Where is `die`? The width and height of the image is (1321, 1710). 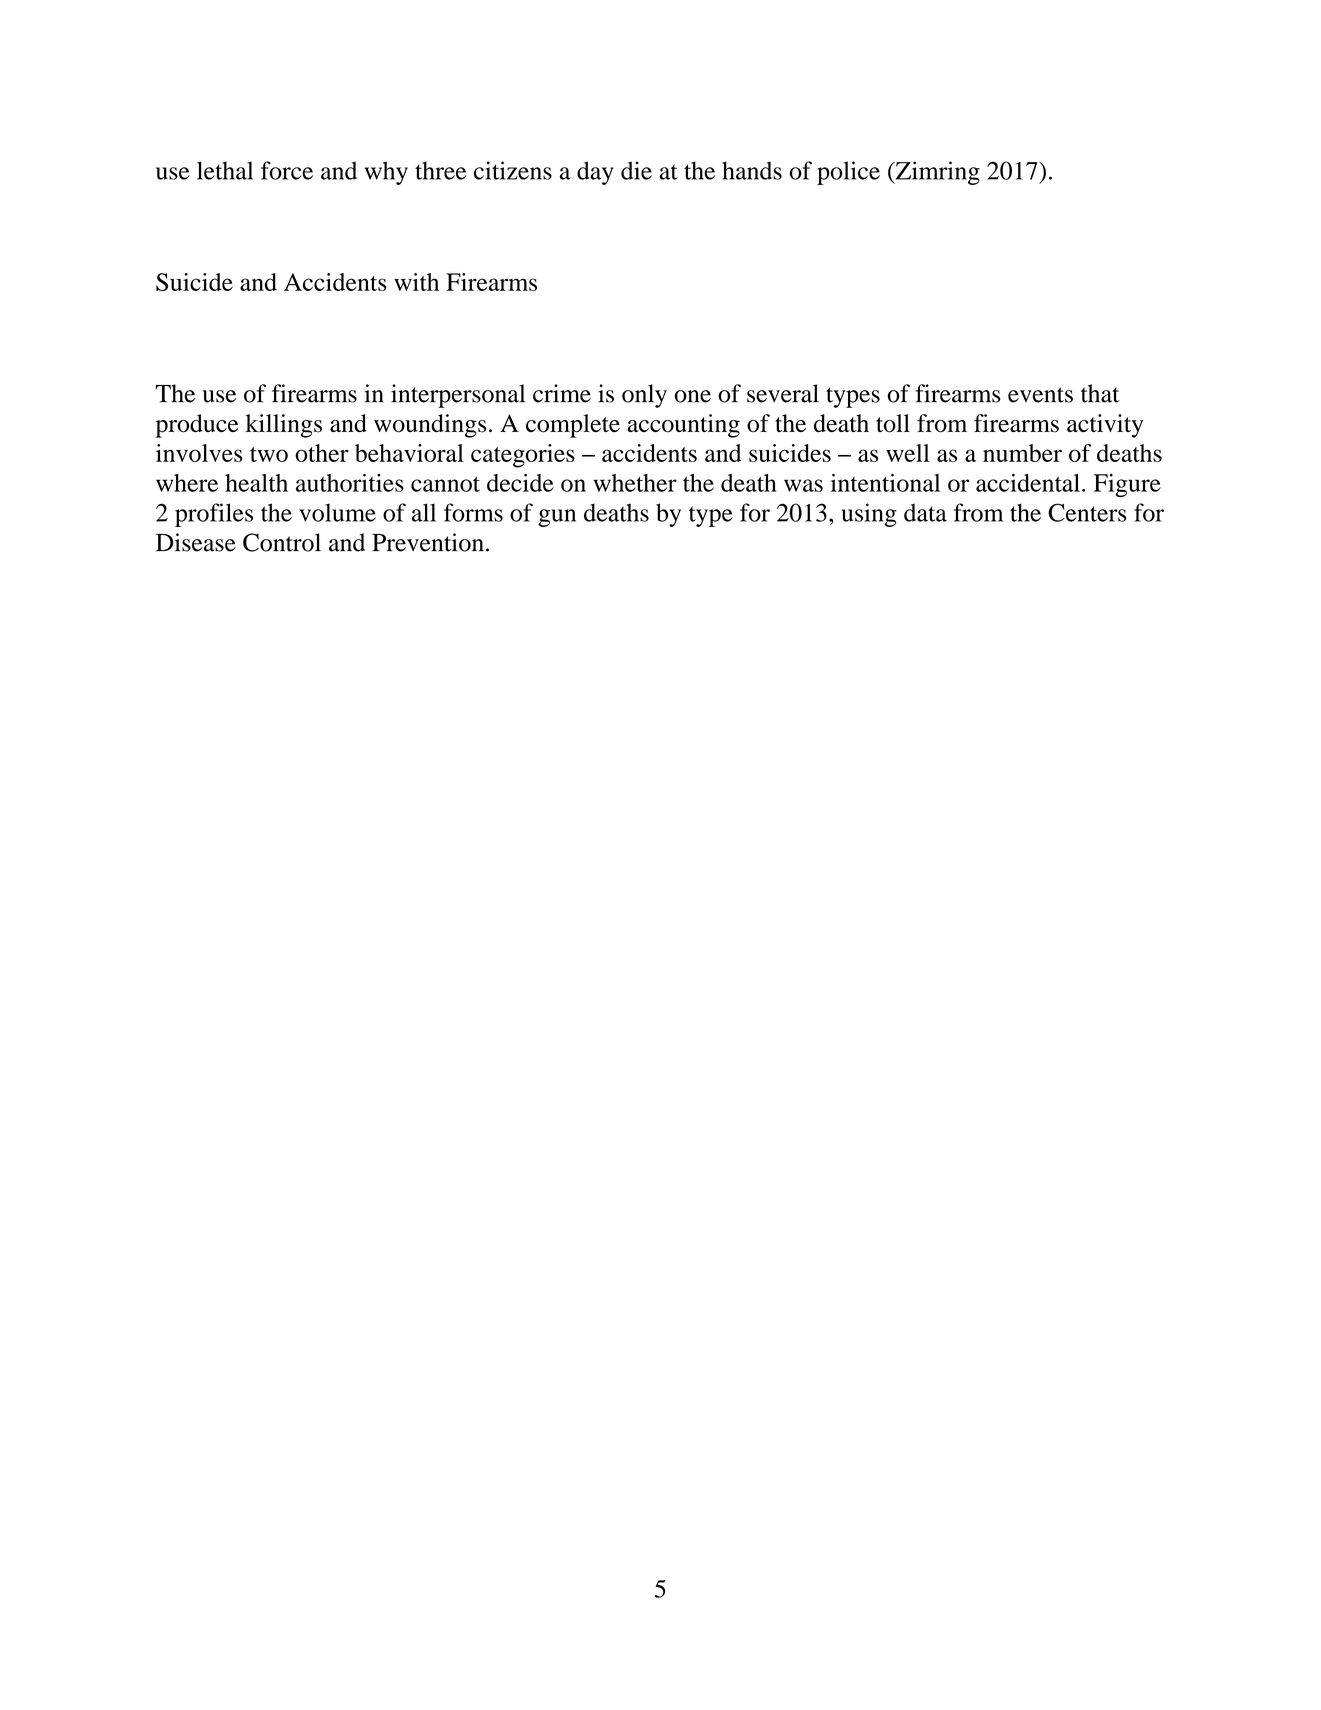
die is located at coordinates (636, 170).
